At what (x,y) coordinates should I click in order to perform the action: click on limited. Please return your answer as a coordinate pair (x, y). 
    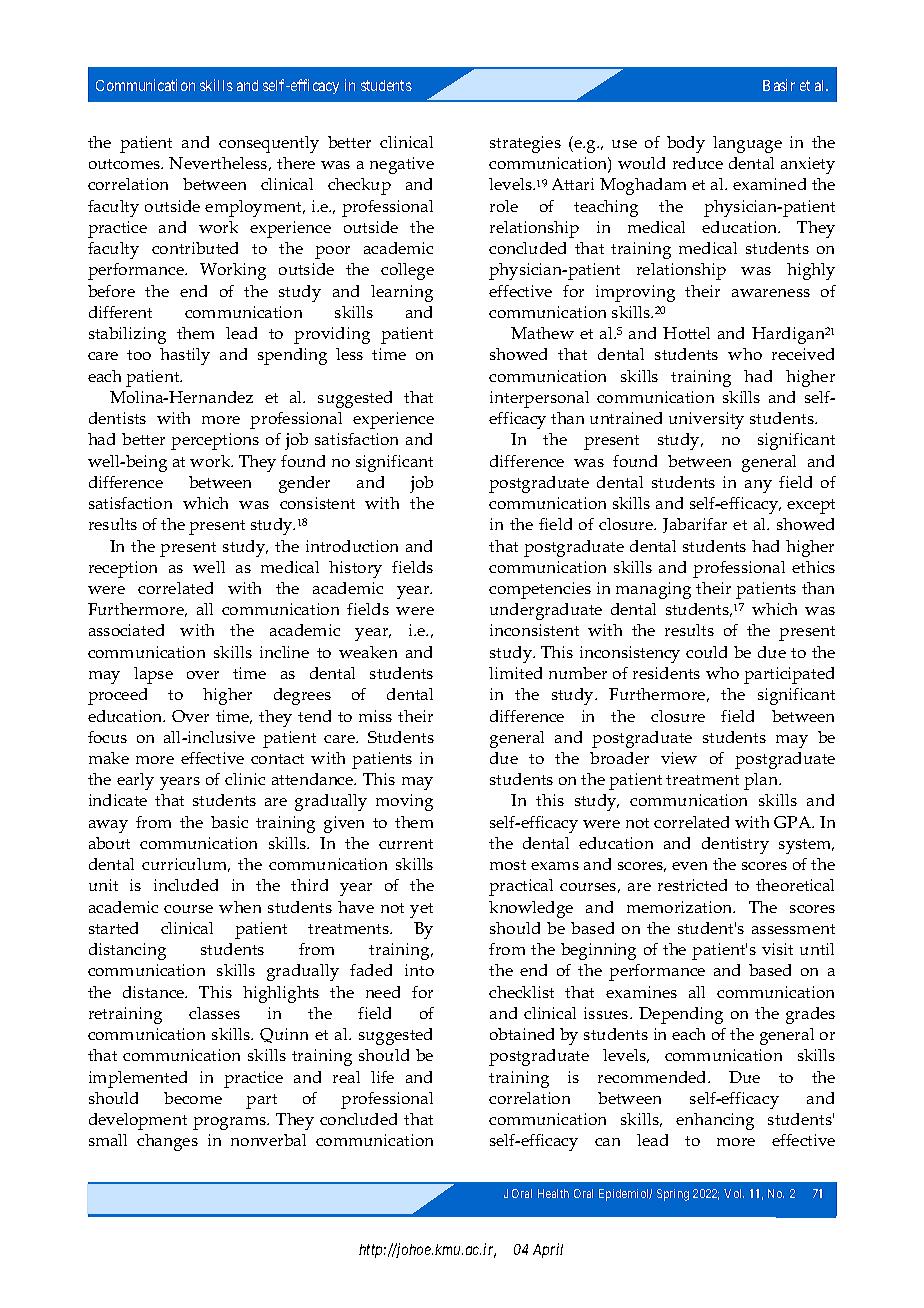
    Looking at the image, I should click on (515, 673).
